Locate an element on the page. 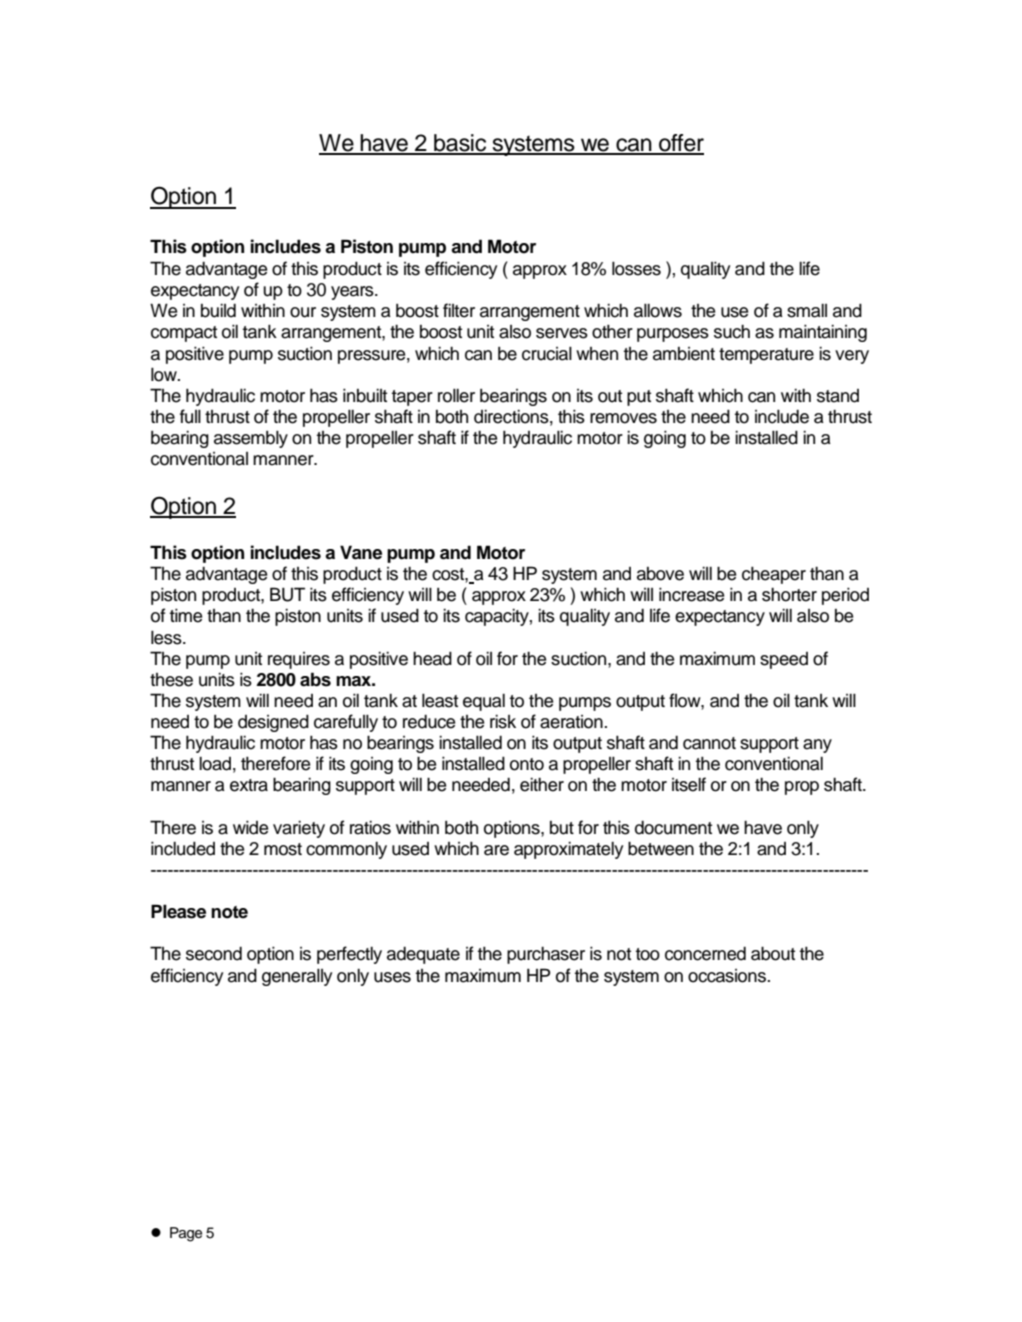 Image resolution: width=1022 pixels, height=1322 pixels. any is located at coordinates (817, 746).
